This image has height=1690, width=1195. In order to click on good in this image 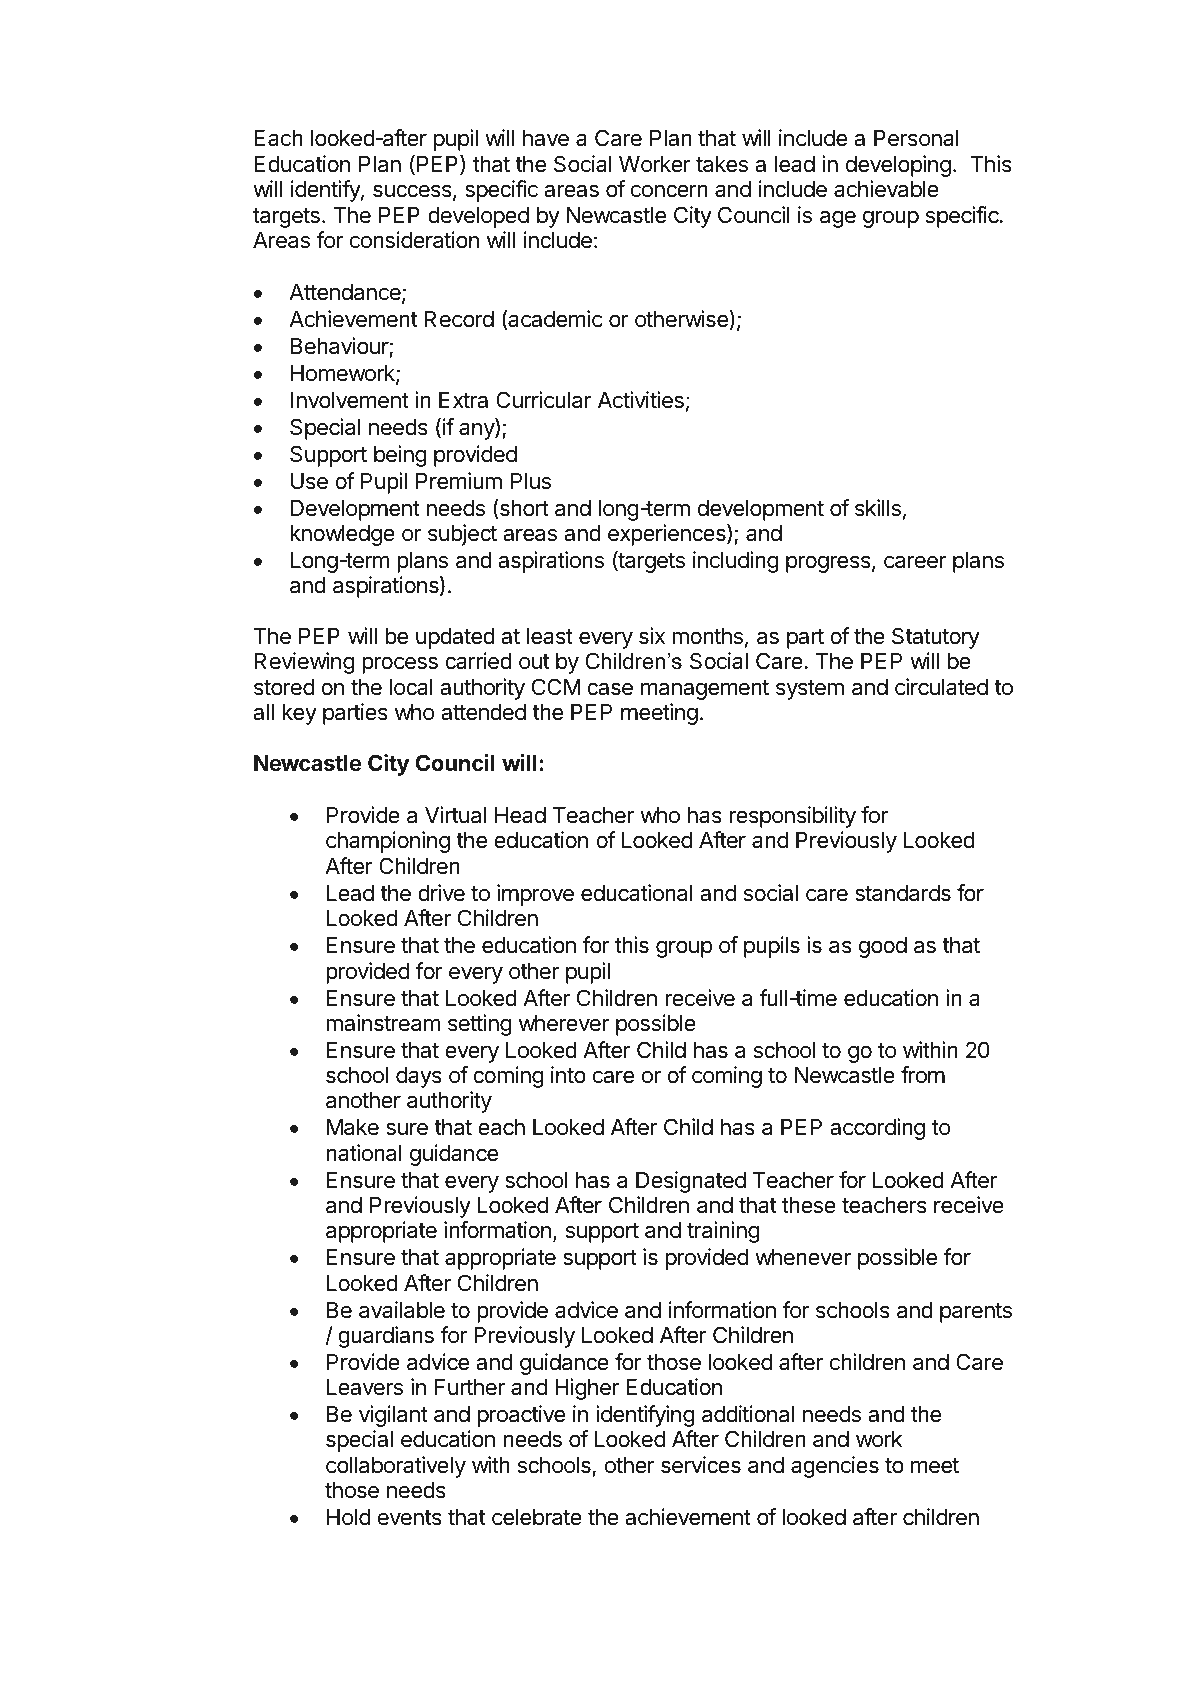, I will do `click(883, 947)`.
